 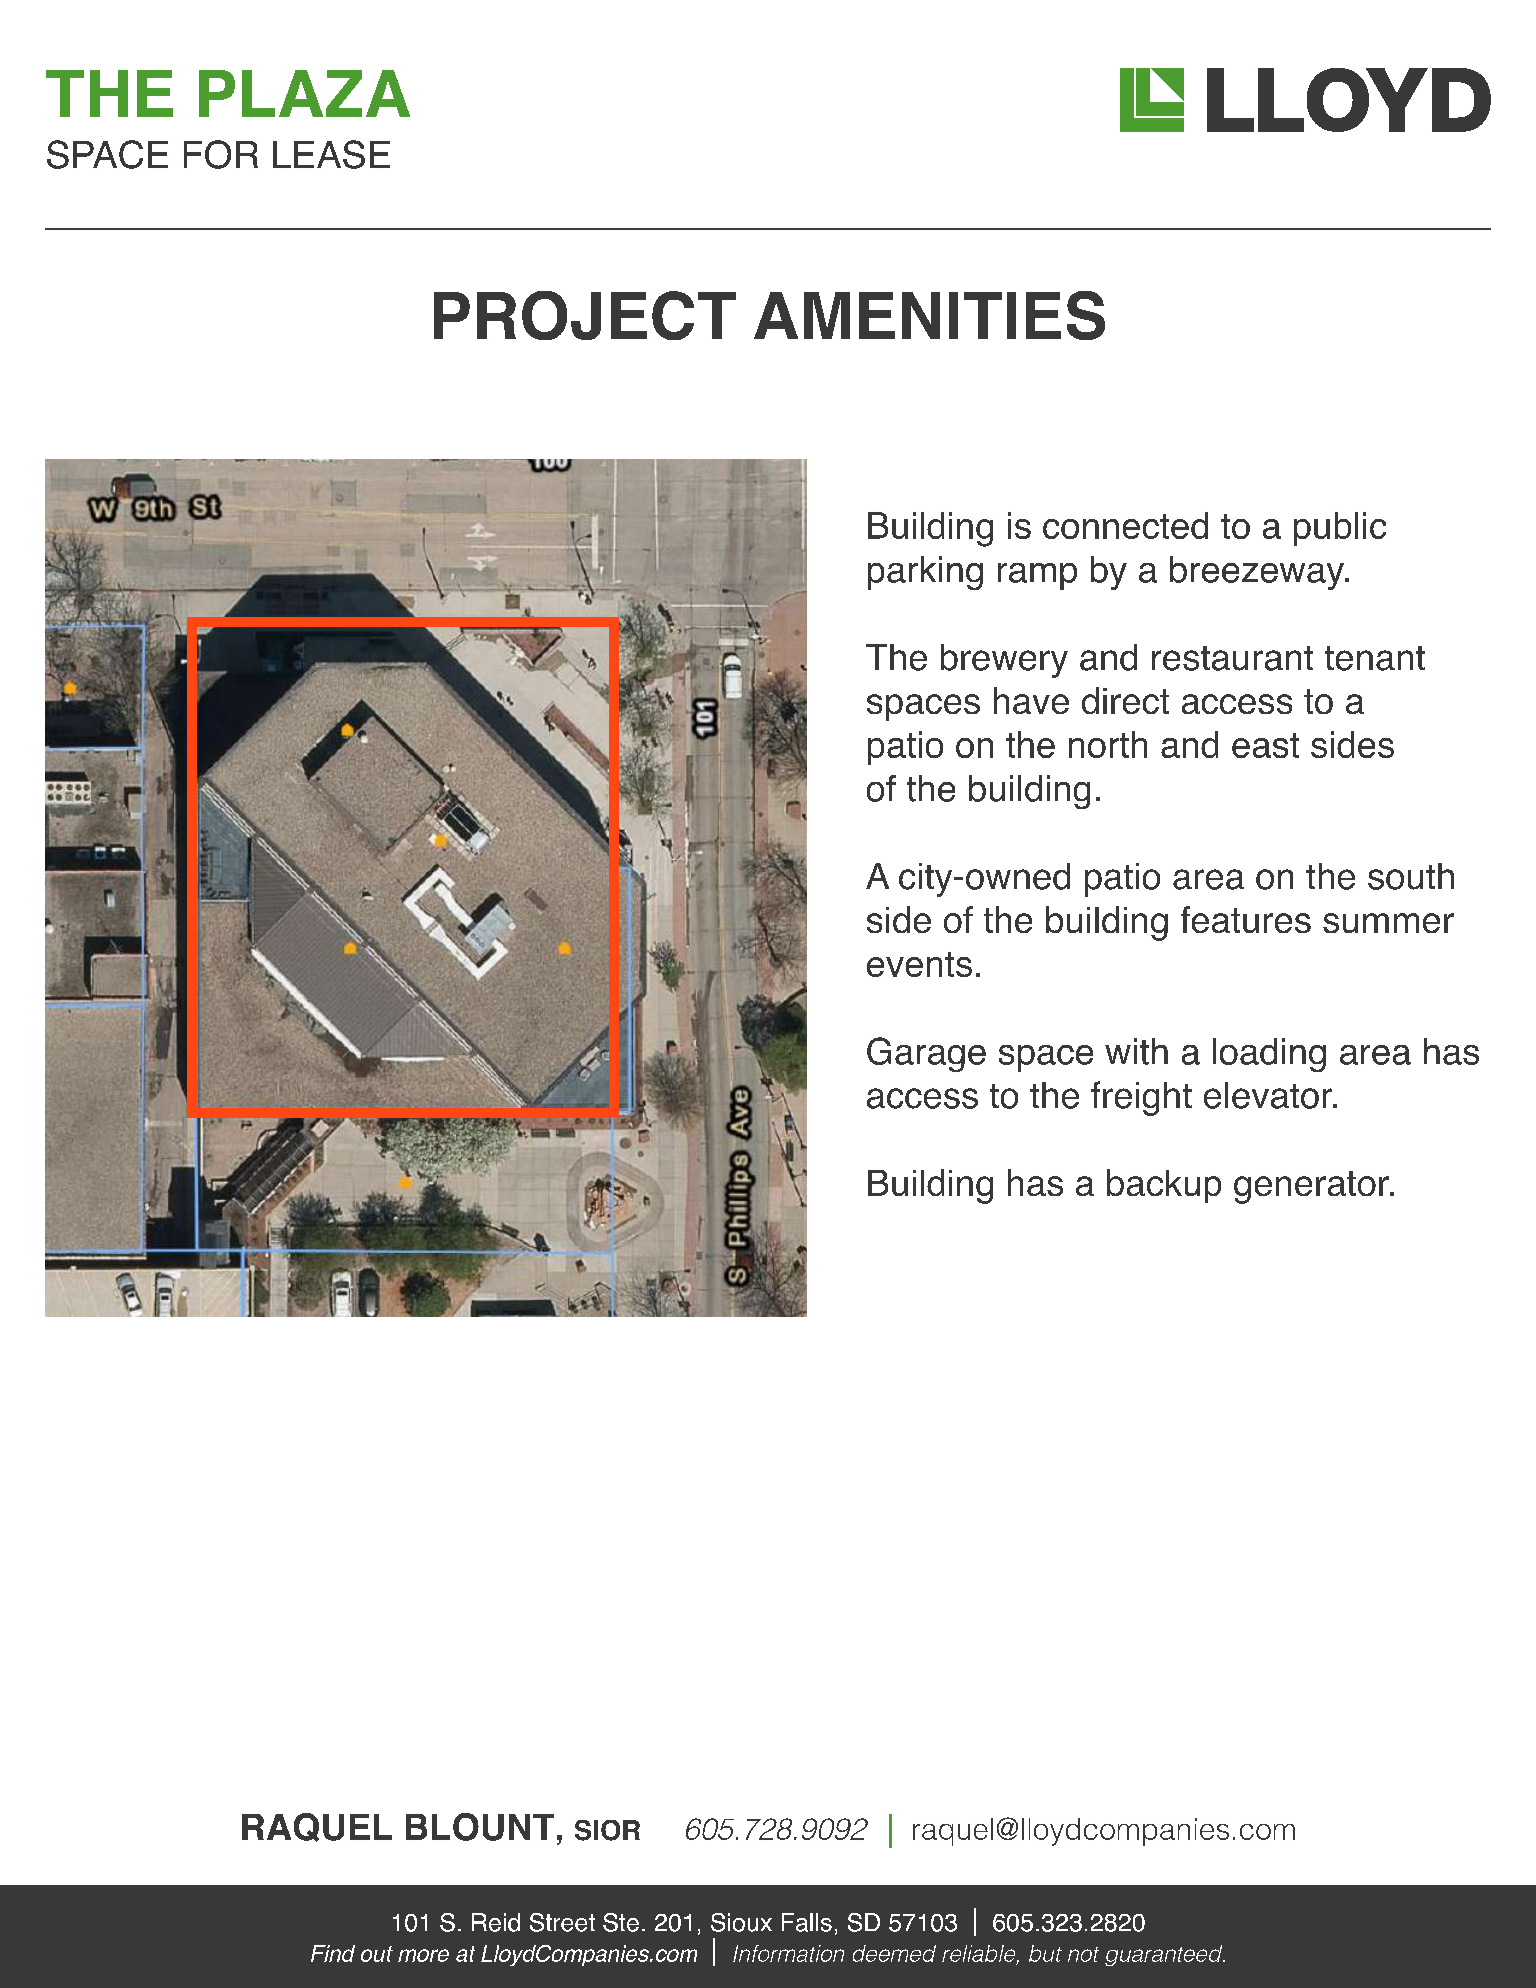 I want to click on generator, so click(x=1312, y=1187).
